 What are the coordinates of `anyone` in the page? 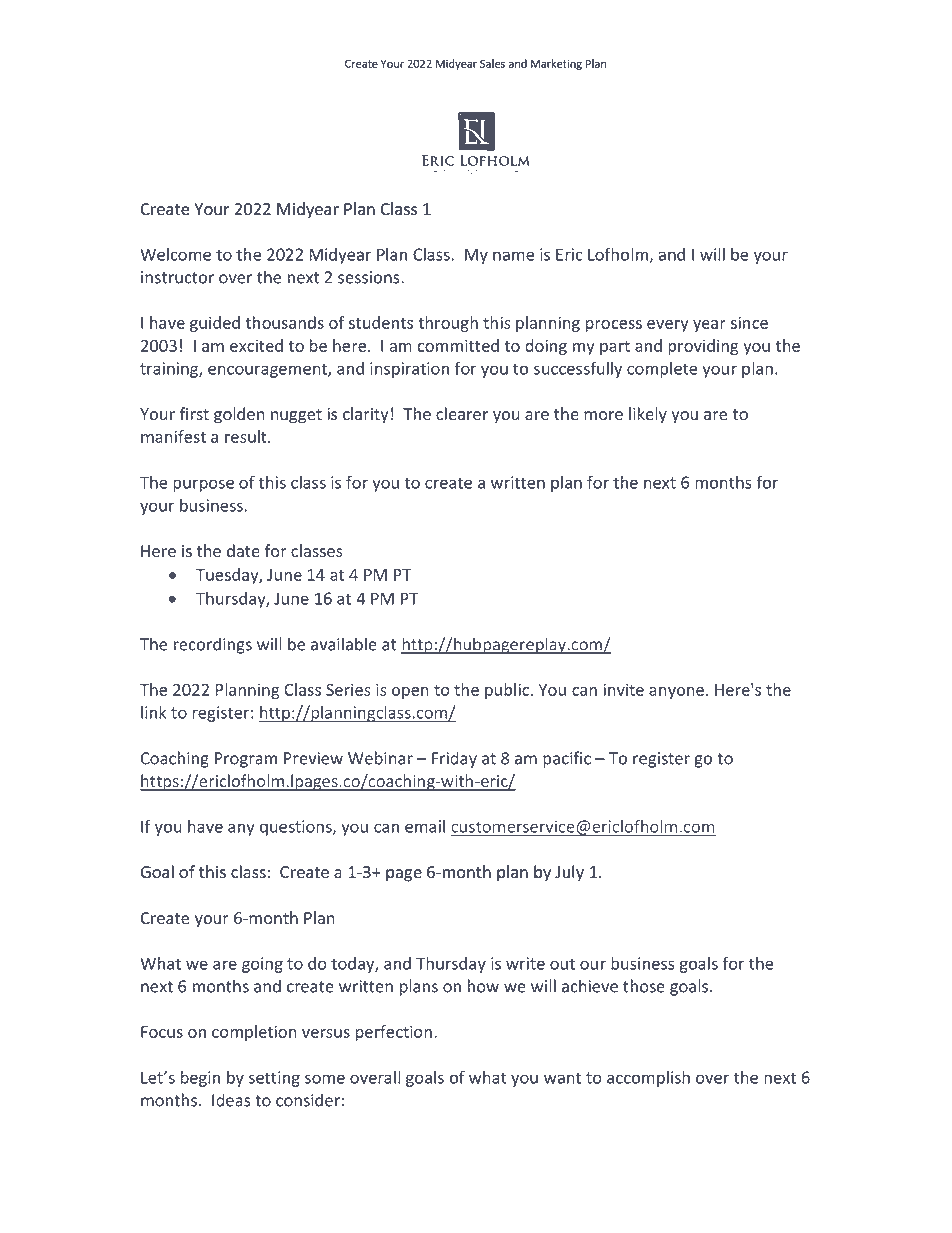 It's located at (676, 693).
